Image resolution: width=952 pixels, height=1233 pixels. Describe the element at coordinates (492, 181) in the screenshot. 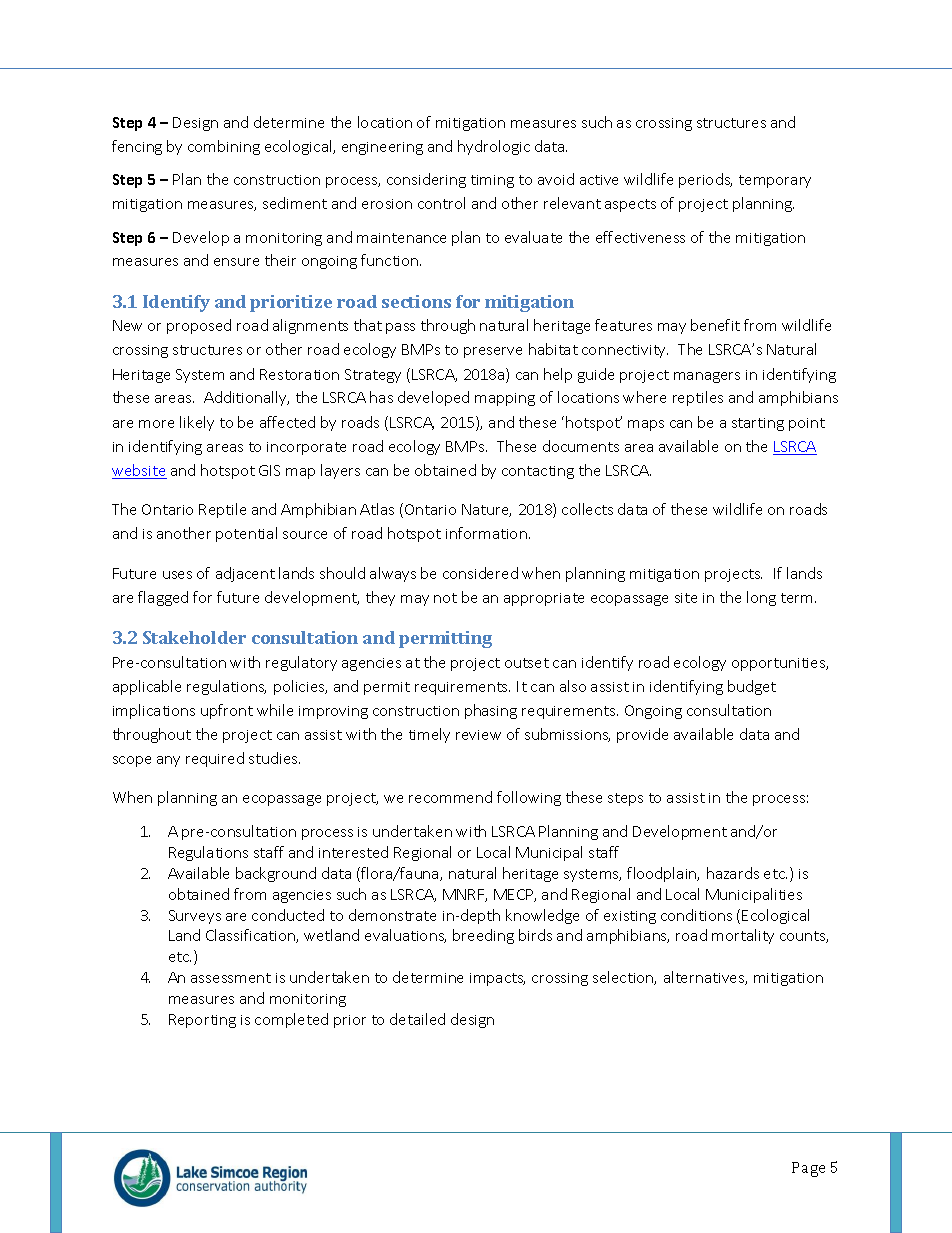

I see `timing` at that location.
